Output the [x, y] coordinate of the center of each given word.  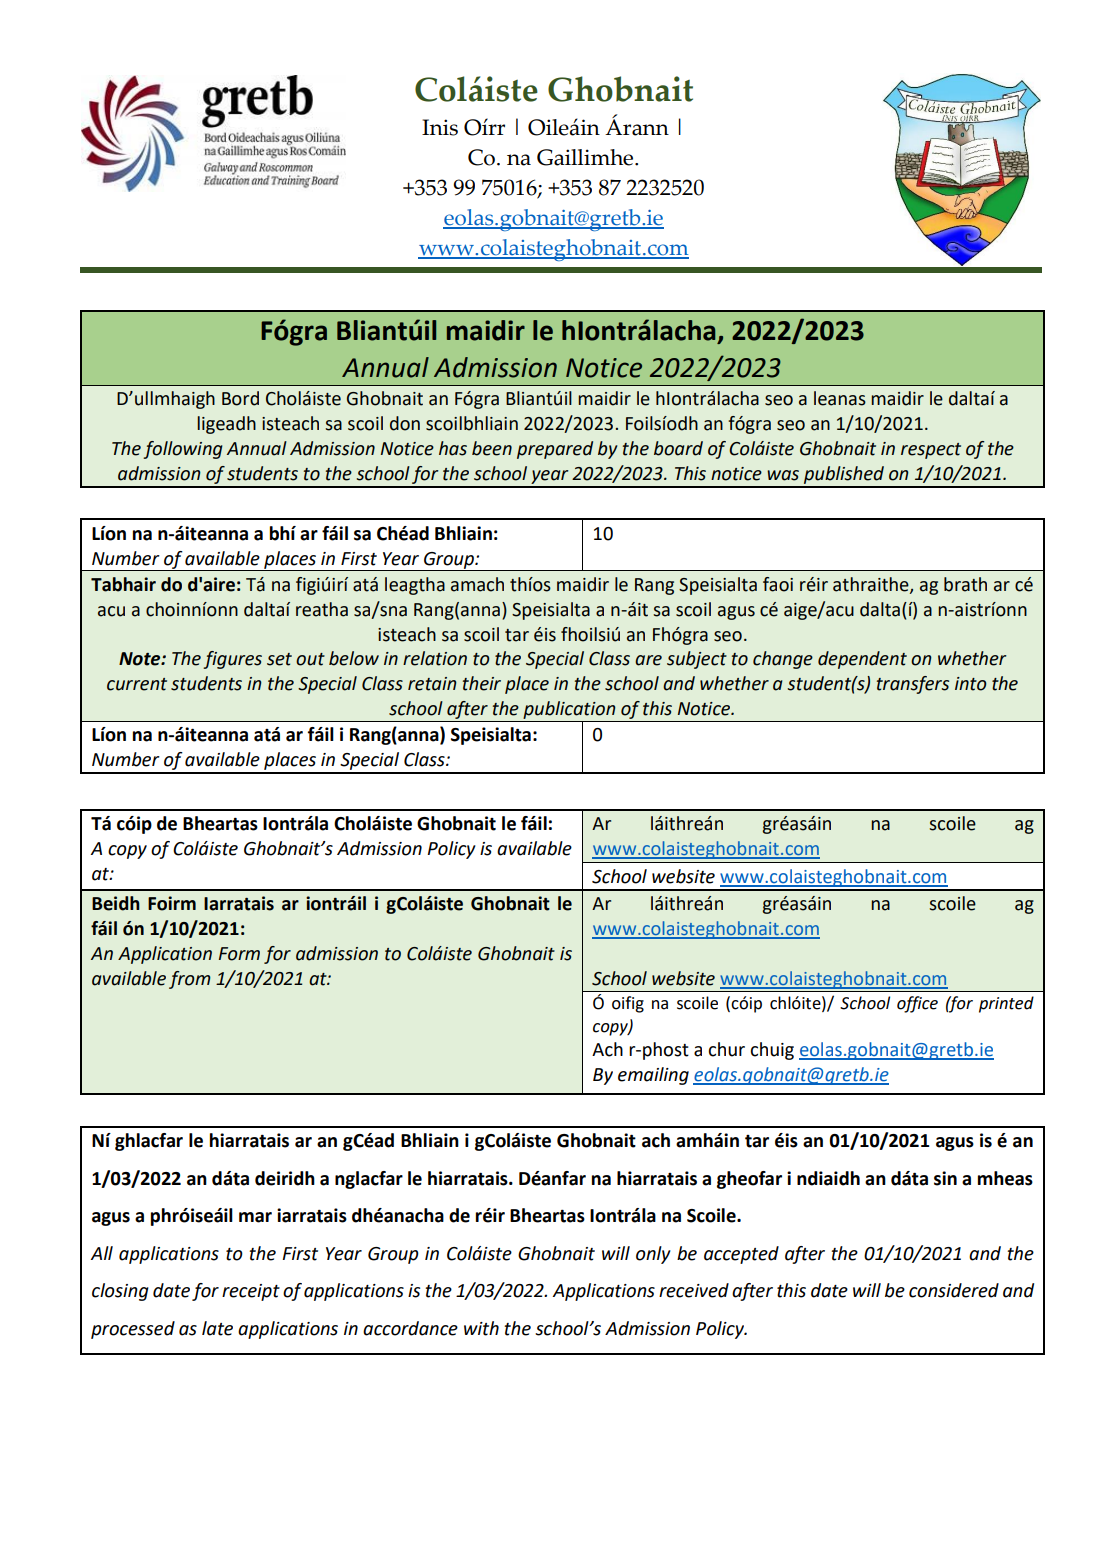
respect [931, 451]
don [405, 423]
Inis [440, 127]
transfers [913, 685]
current [137, 684]
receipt [251, 1292]
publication [569, 711]
